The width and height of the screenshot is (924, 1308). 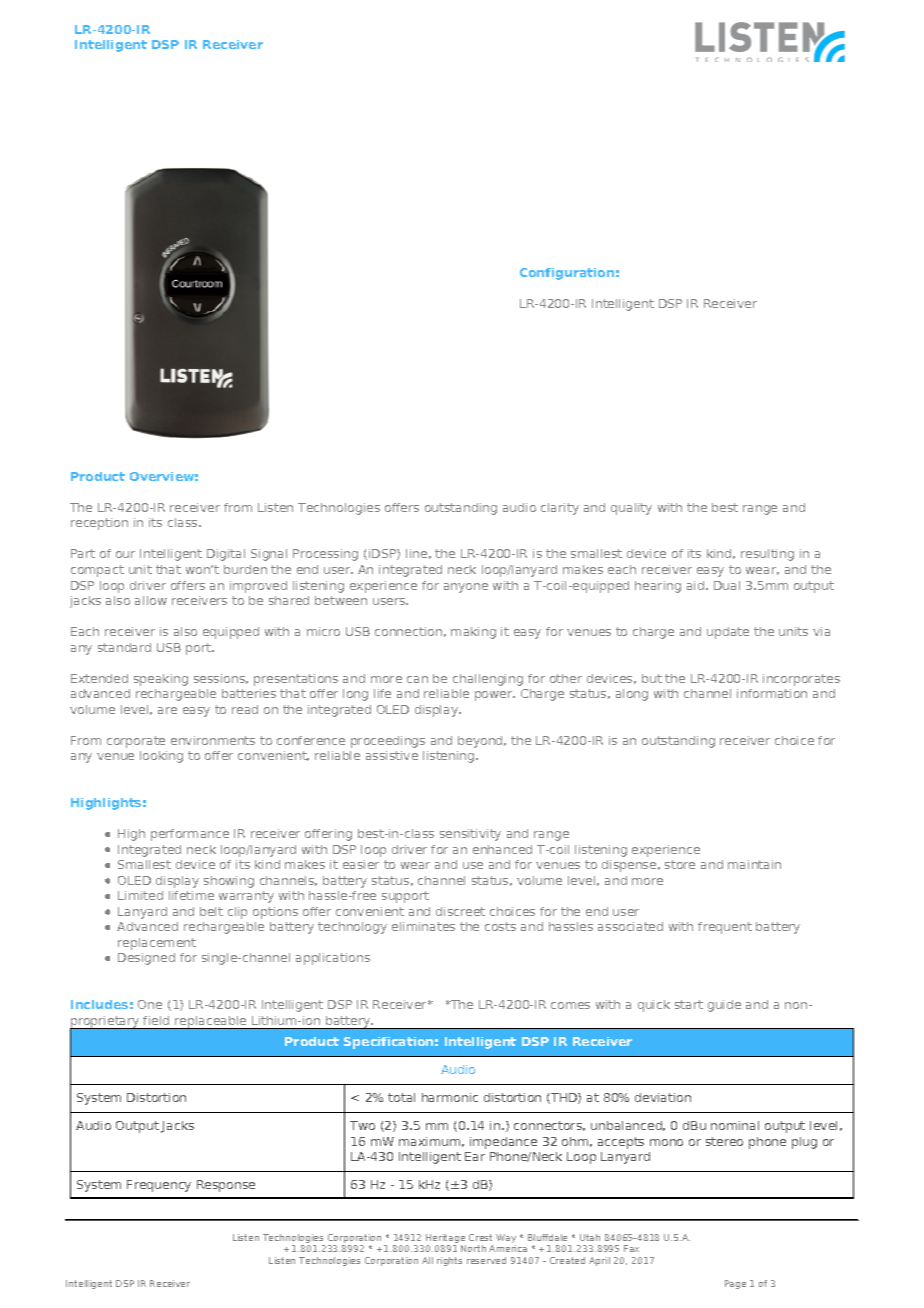 I want to click on guide, so click(x=724, y=1006).
